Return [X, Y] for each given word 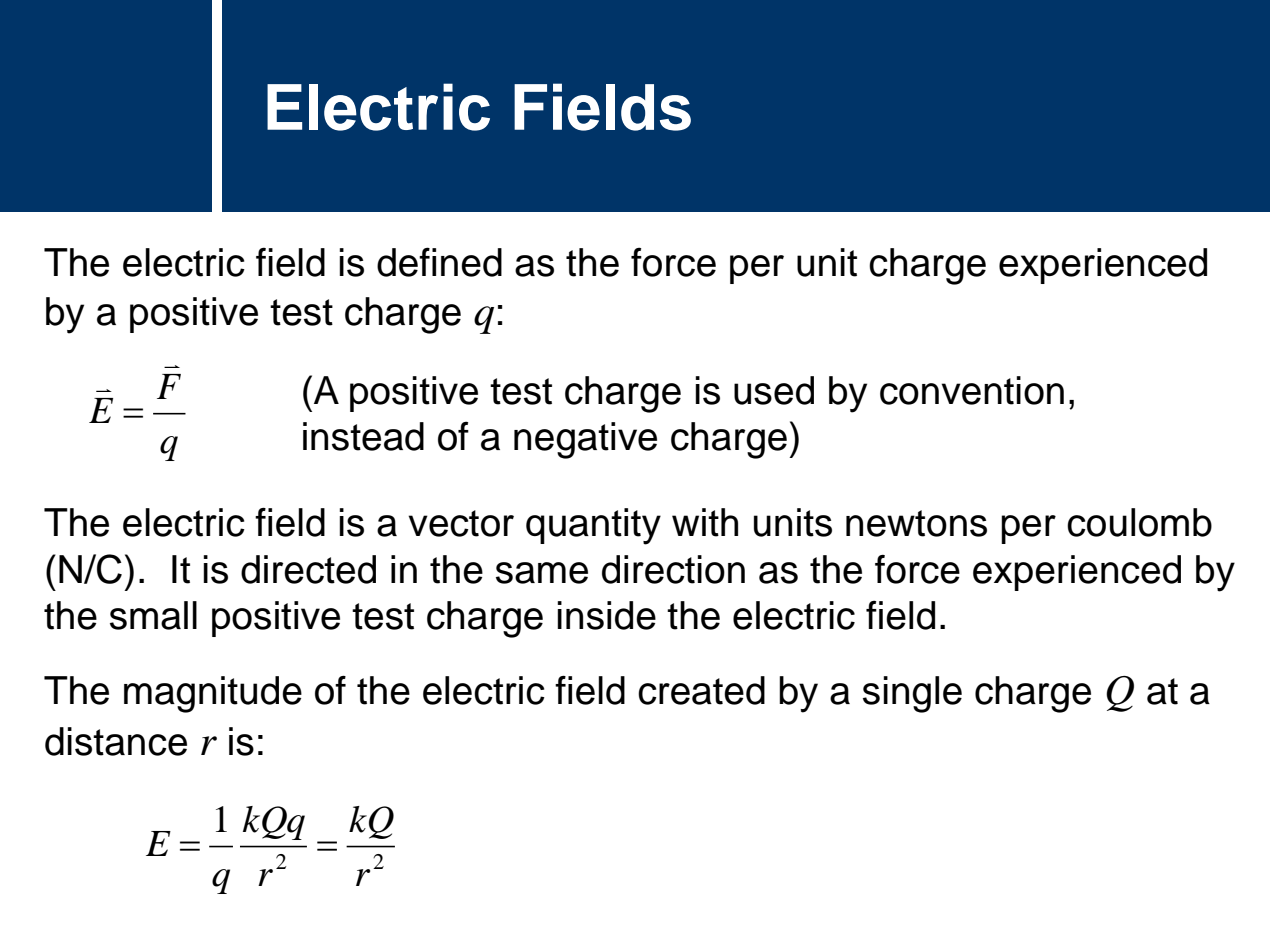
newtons [916, 523]
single [912, 694]
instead [363, 436]
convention [972, 390]
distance [116, 741]
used [774, 390]
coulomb [1139, 522]
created [701, 690]
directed [308, 569]
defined [439, 262]
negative [585, 440]
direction [673, 569]
